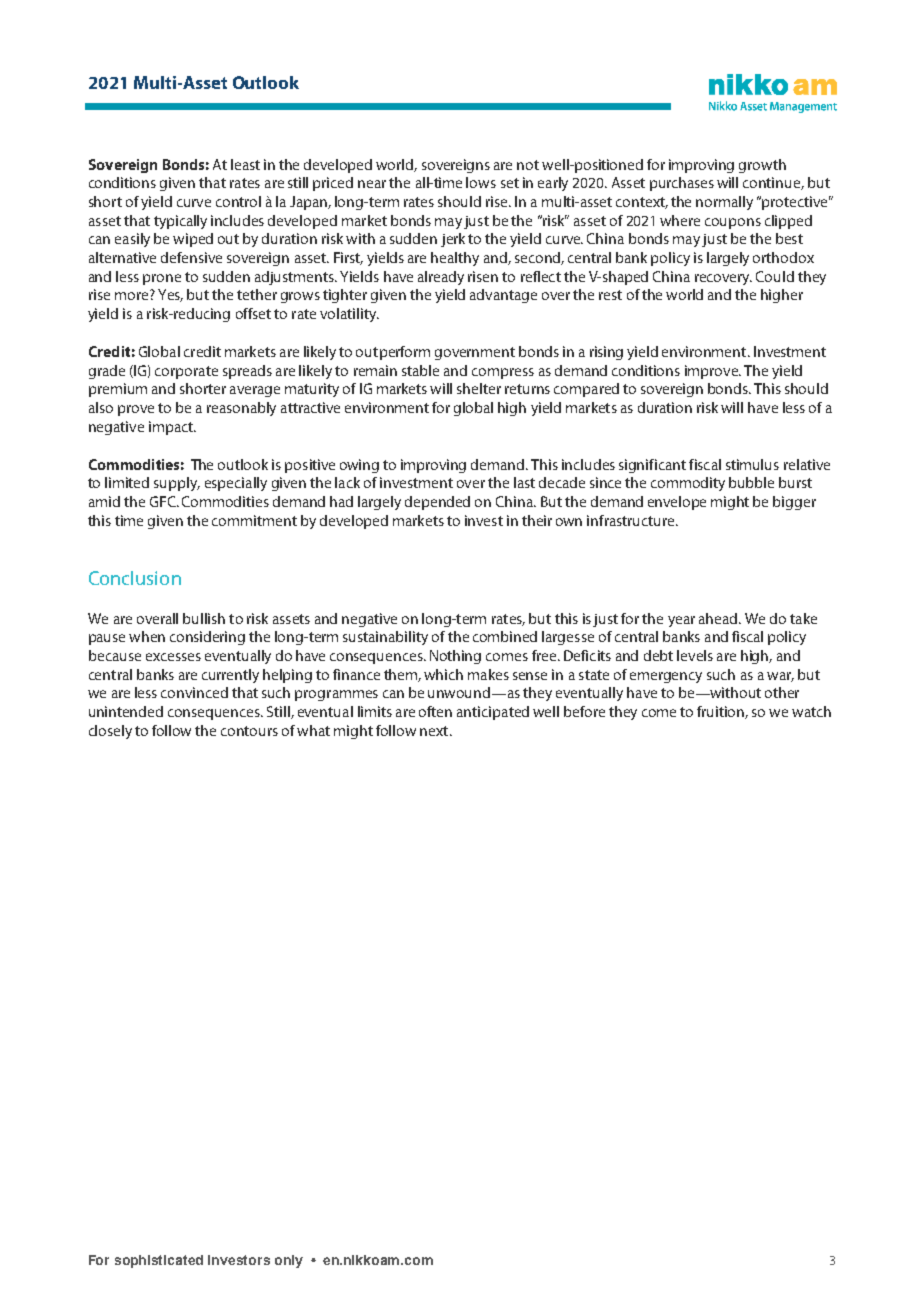 The width and height of the image is (924, 1308). What do you see at coordinates (172, 428) in the image?
I see `impact` at bounding box center [172, 428].
